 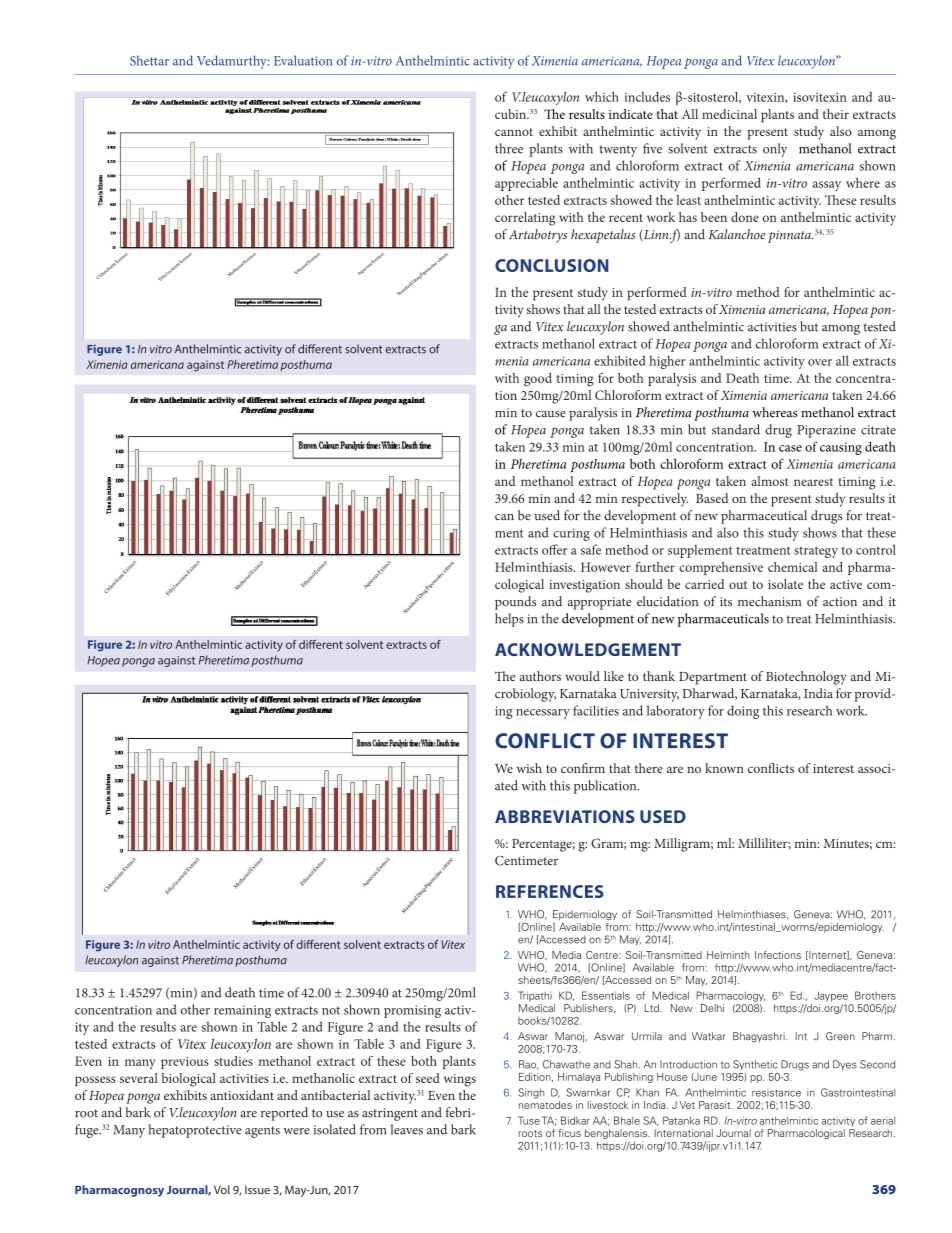 I want to click on almost, so click(x=770, y=481).
